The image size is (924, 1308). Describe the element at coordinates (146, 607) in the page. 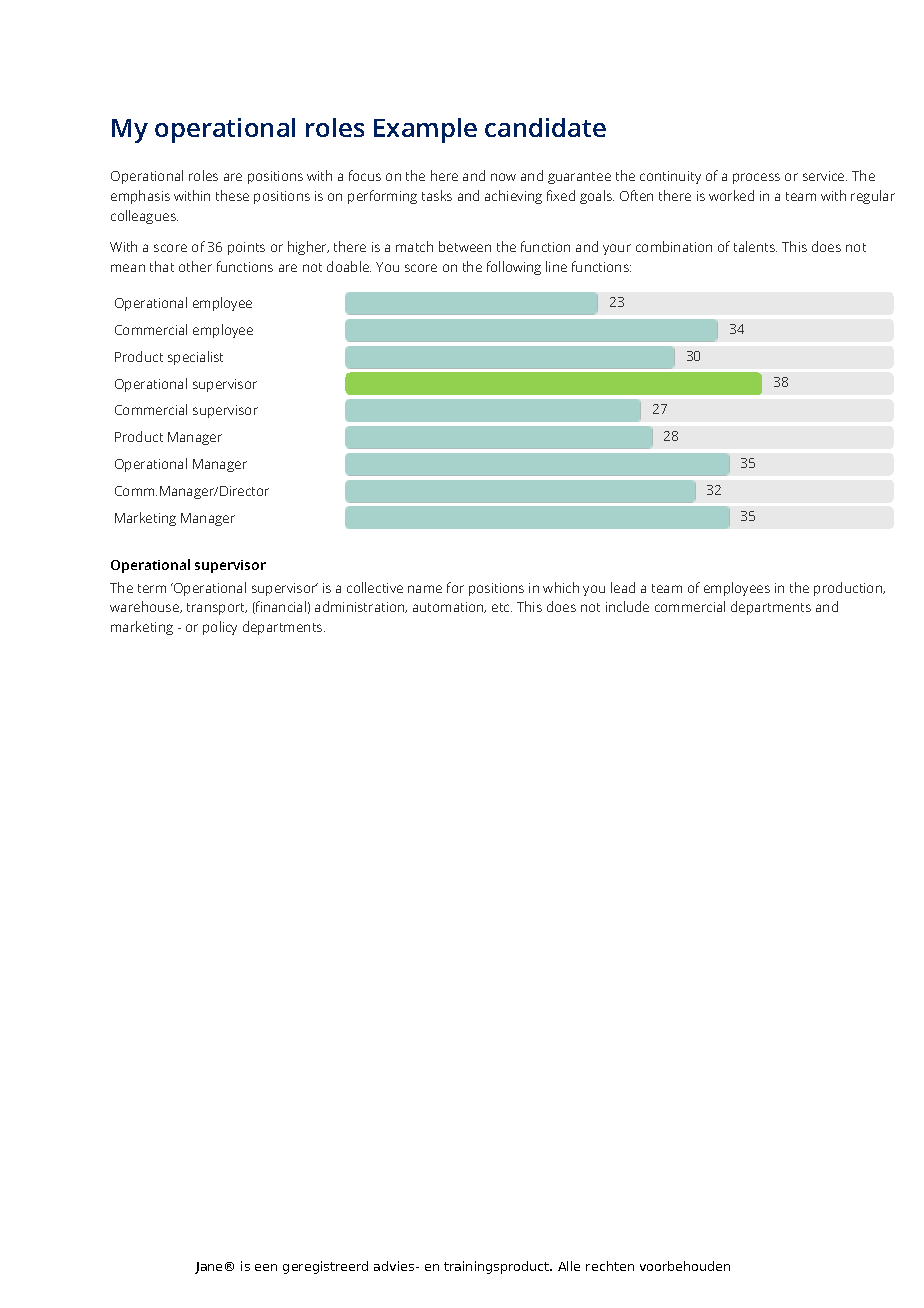

I see `warehouse` at that location.
